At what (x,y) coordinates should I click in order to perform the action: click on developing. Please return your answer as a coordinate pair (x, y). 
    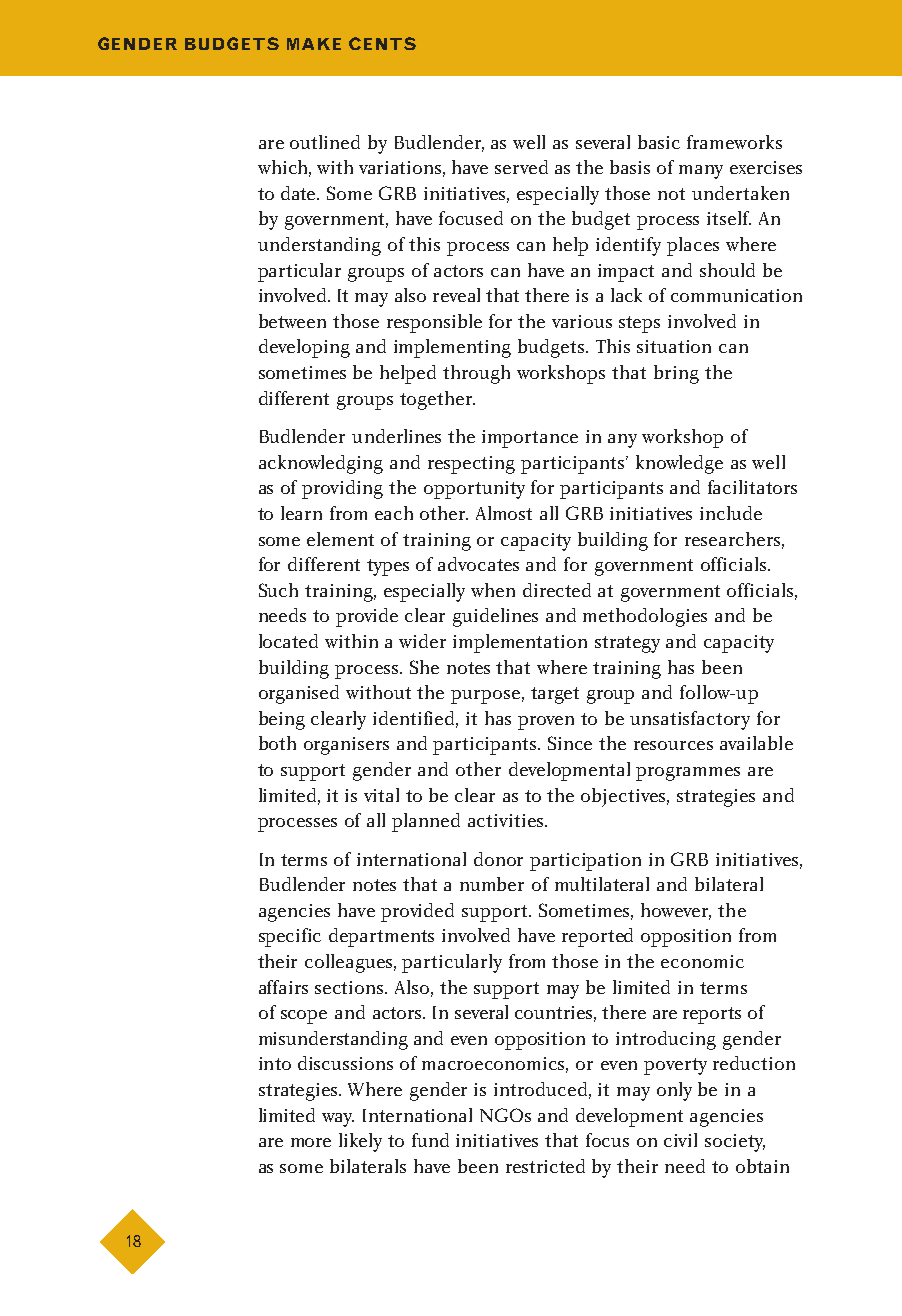
    Looking at the image, I should click on (304, 348).
